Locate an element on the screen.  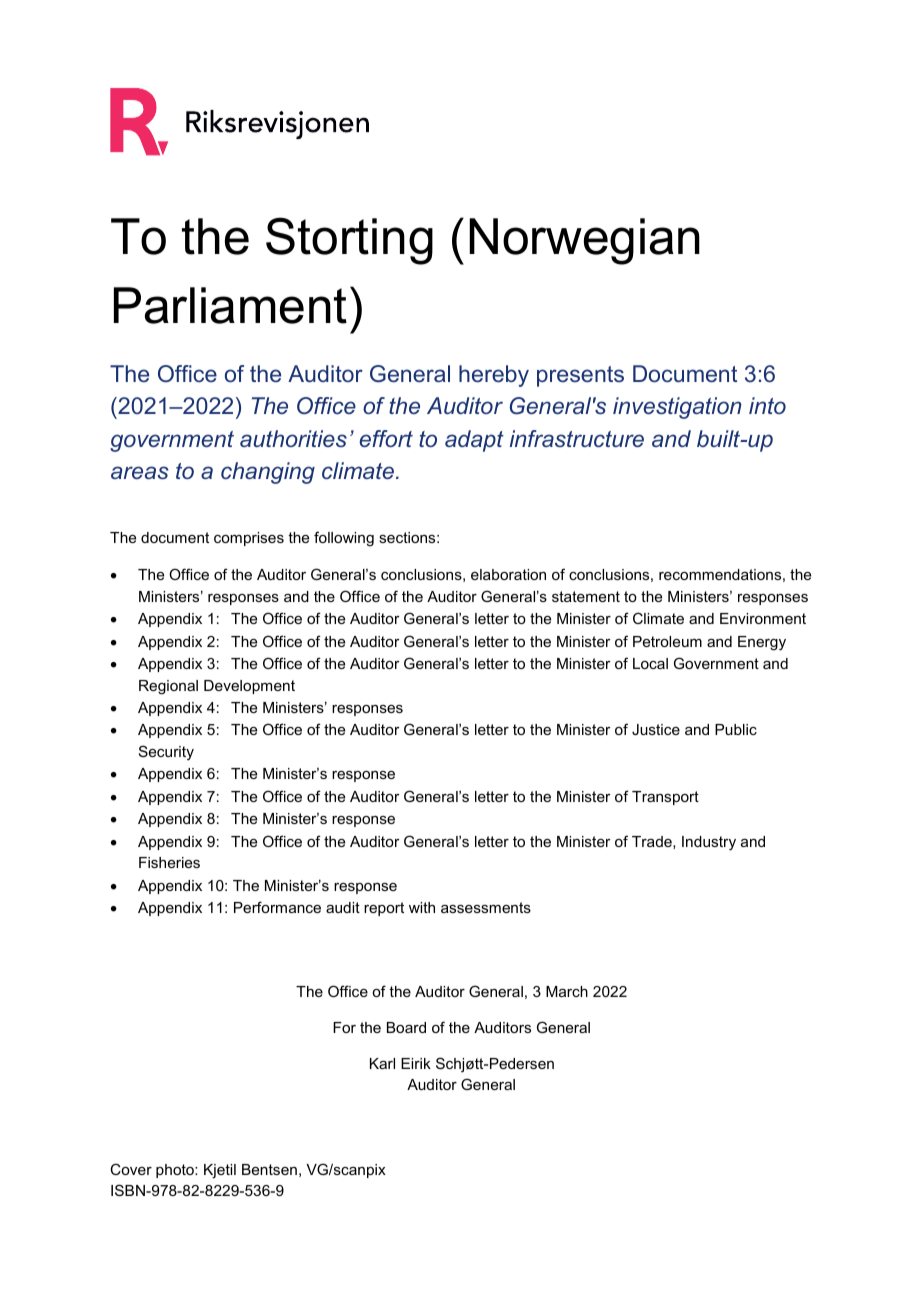
Kjetil is located at coordinates (220, 1171).
